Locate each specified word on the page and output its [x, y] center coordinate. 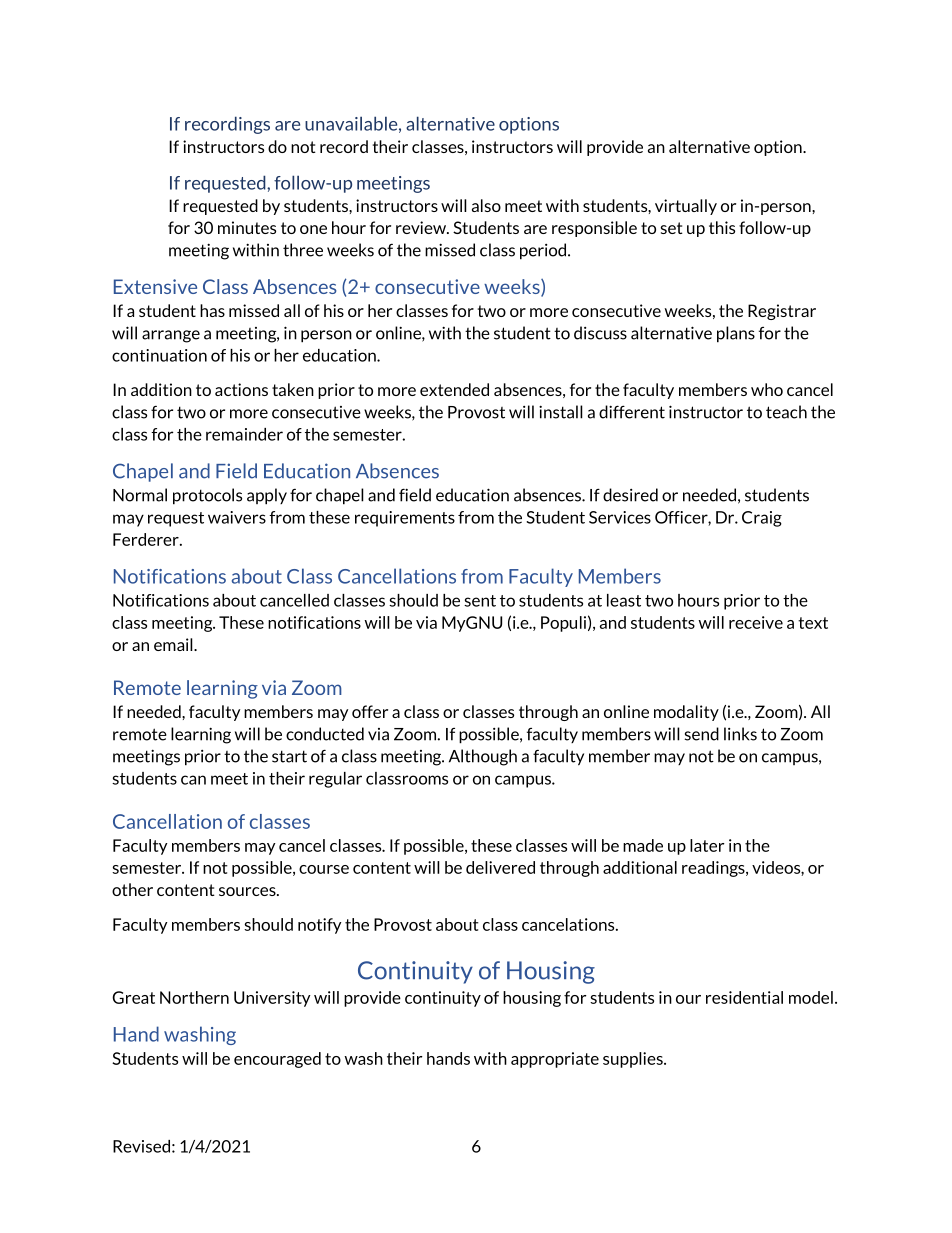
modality [686, 713]
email [174, 644]
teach [786, 412]
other [132, 889]
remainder [244, 434]
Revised [141, 1146]
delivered [500, 867]
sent [480, 601]
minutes [247, 227]
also [486, 205]
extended [454, 389]
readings [714, 869]
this [722, 227]
